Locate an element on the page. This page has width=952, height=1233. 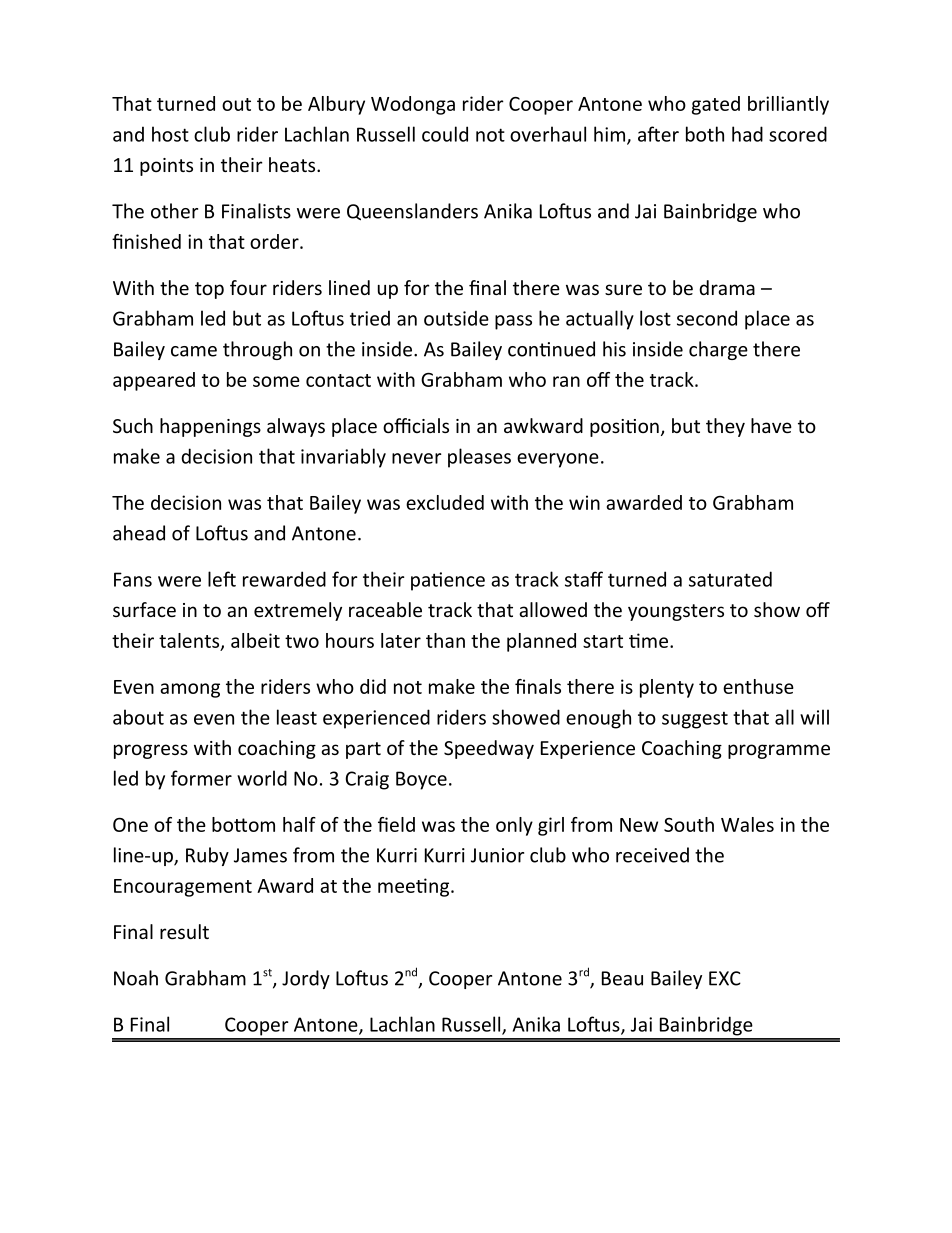
officials is located at coordinates (416, 425).
